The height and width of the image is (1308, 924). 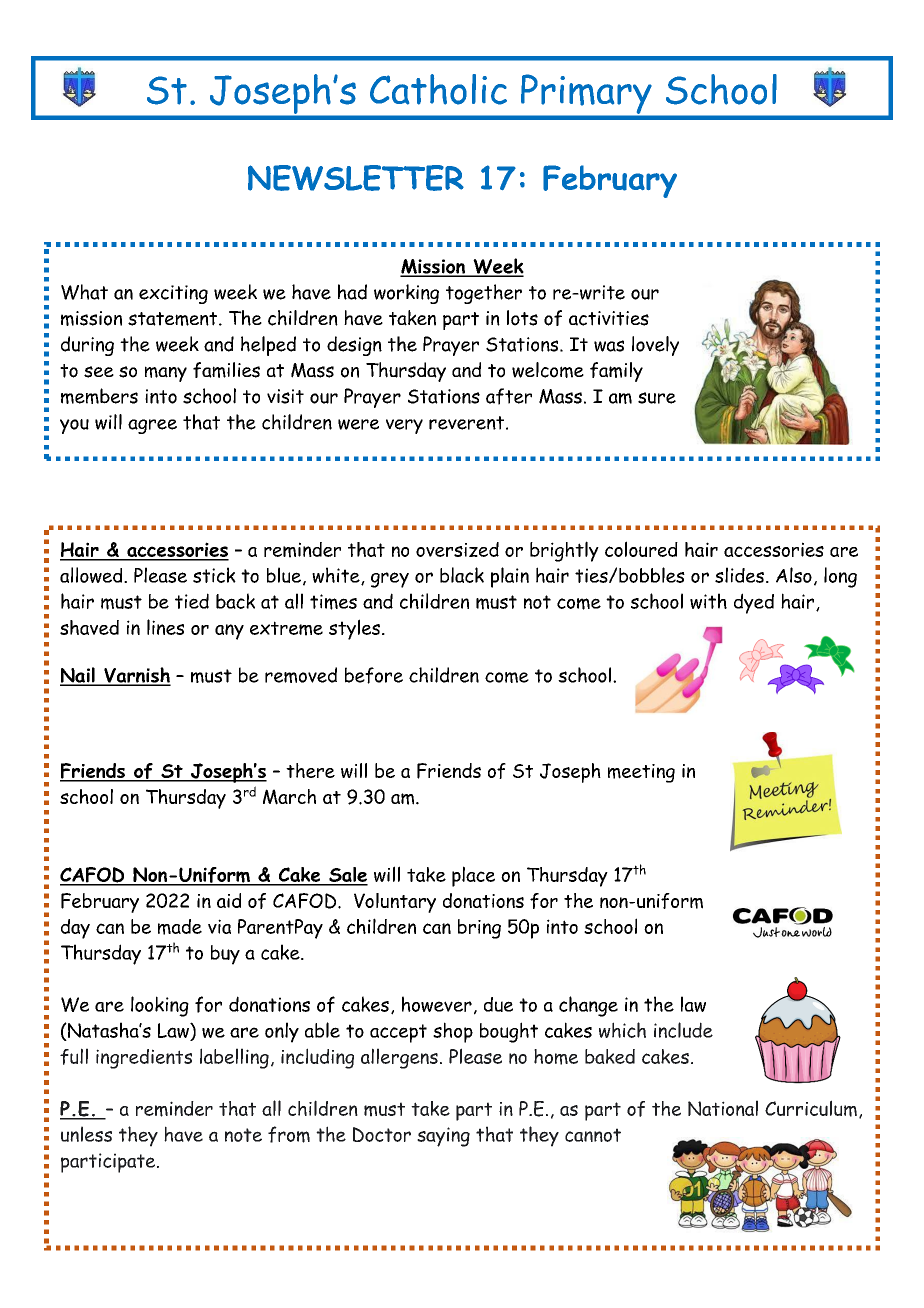 What do you see at coordinates (655, 346) in the image?
I see `lovely` at bounding box center [655, 346].
